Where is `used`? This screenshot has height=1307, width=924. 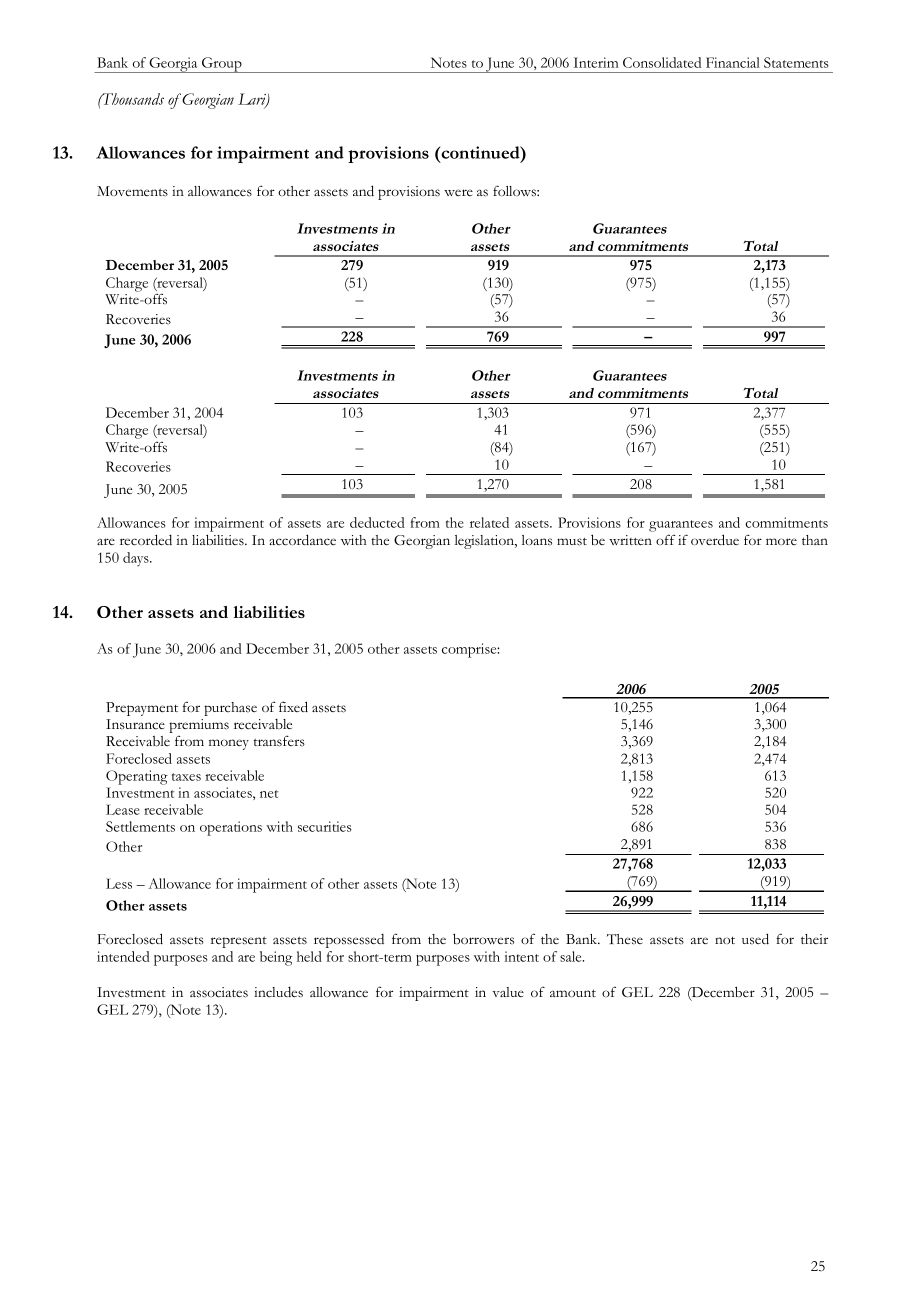
used is located at coordinates (755, 939).
